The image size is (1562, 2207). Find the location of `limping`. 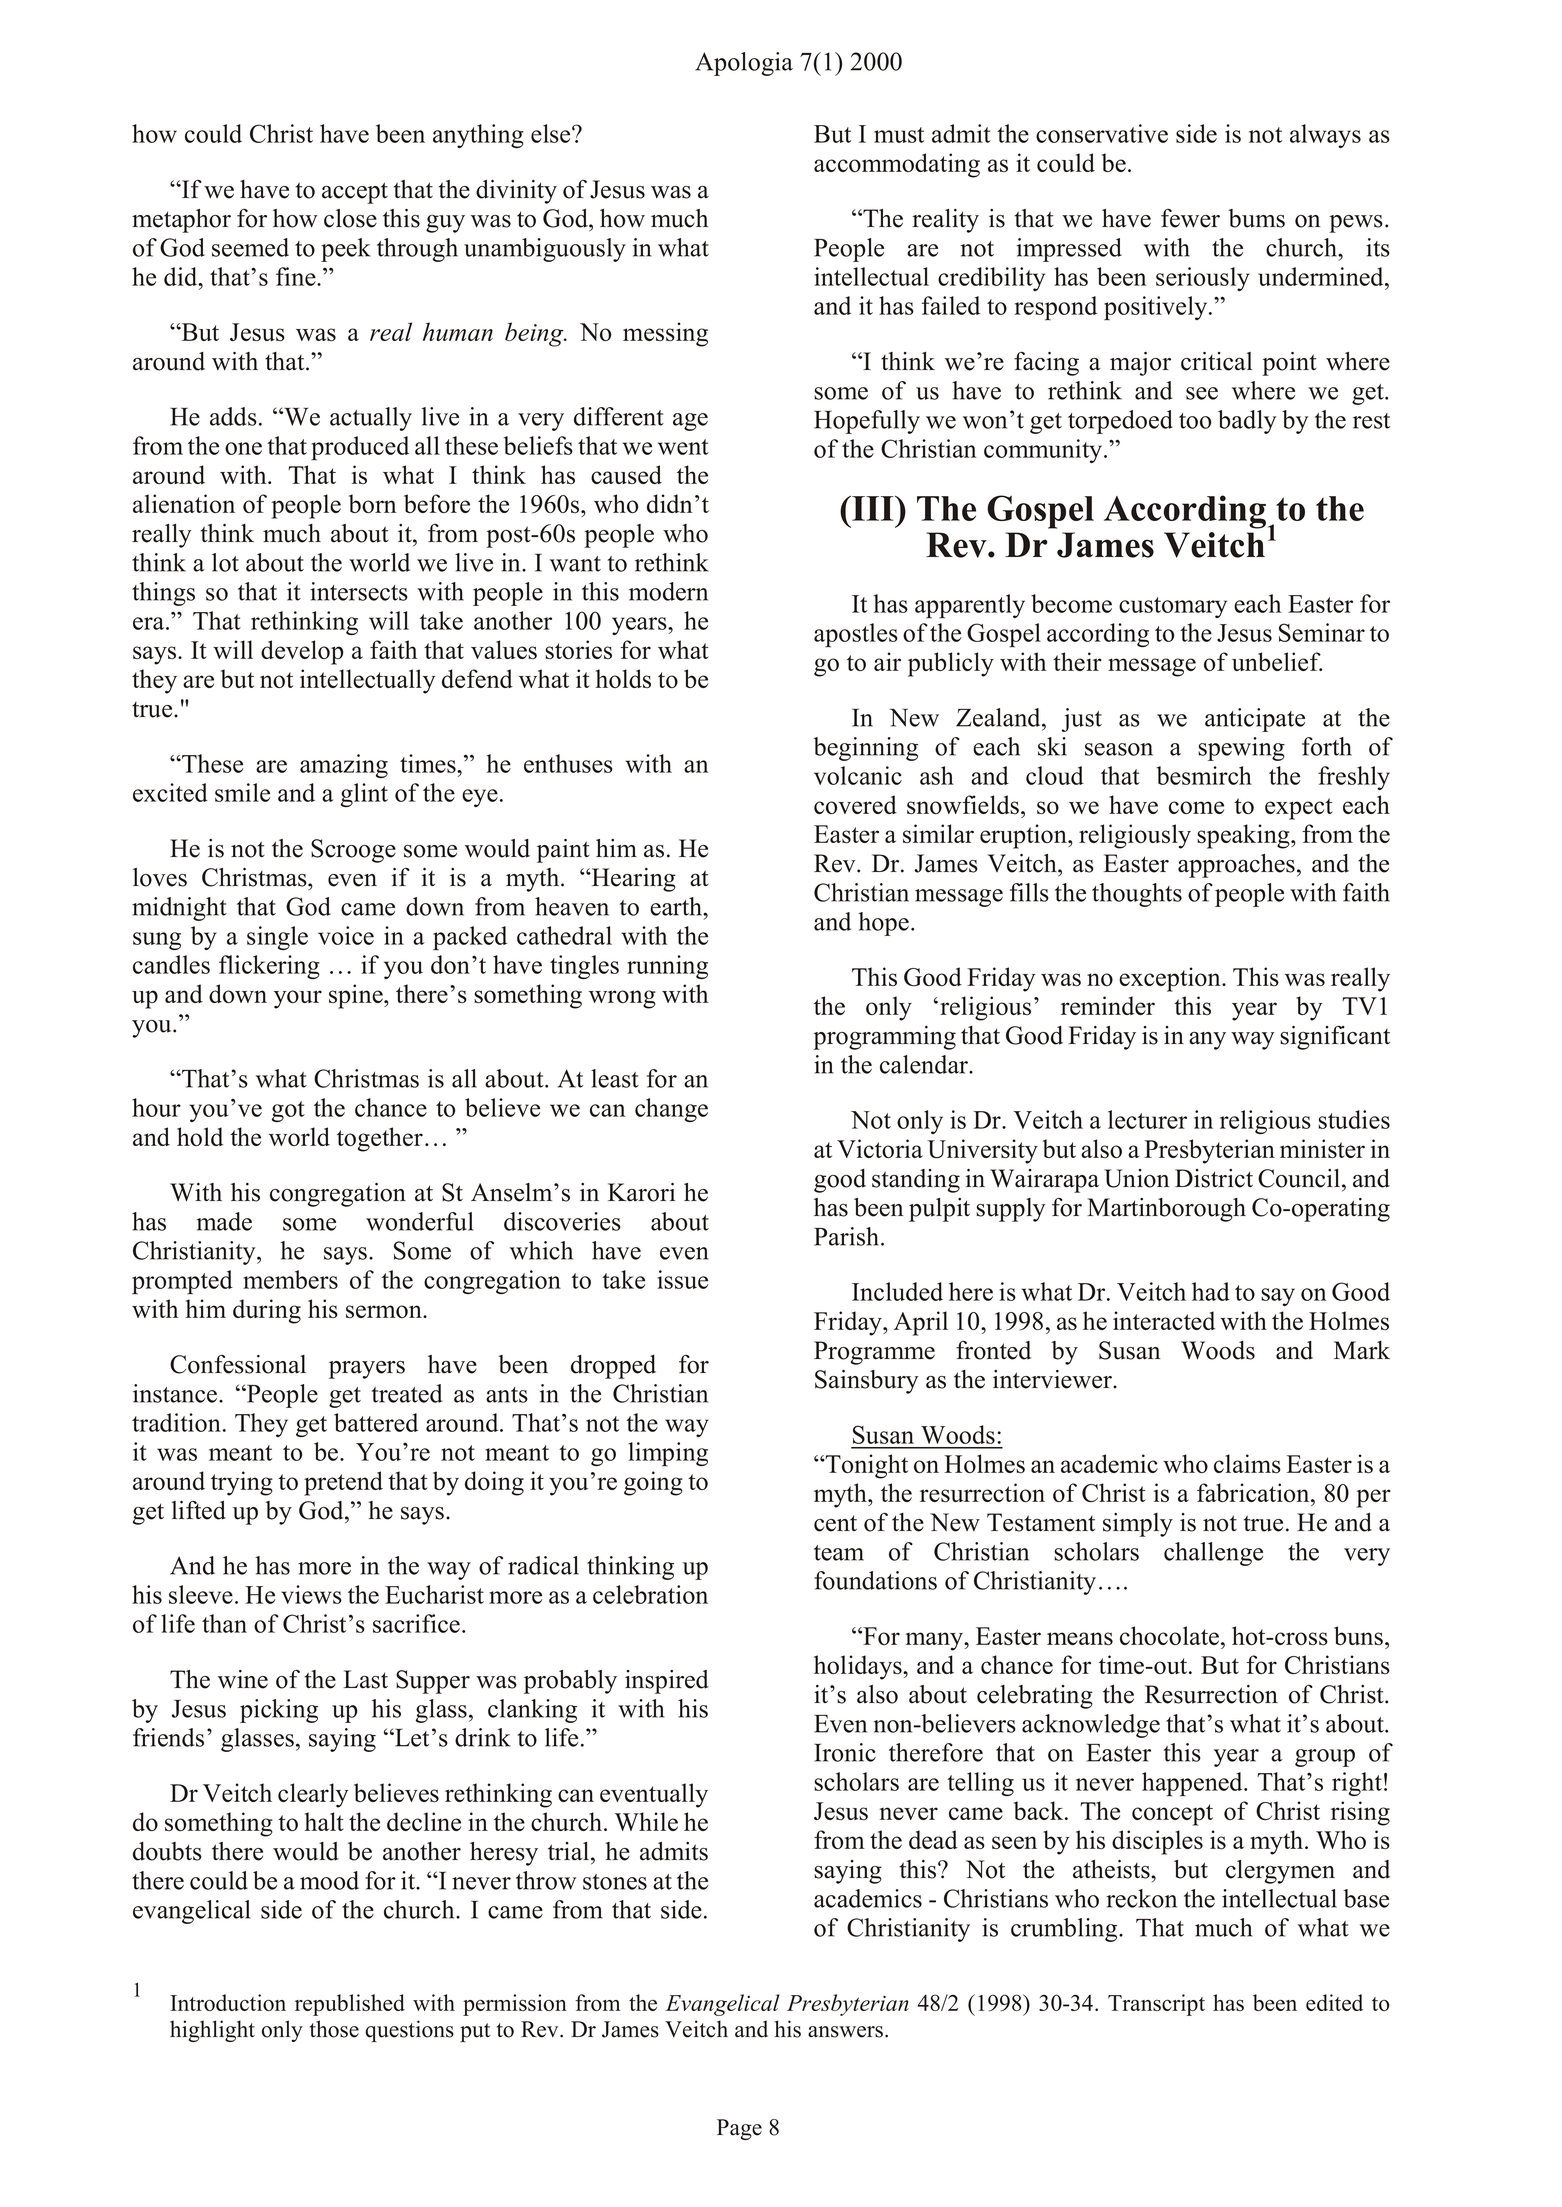

limping is located at coordinates (668, 1454).
